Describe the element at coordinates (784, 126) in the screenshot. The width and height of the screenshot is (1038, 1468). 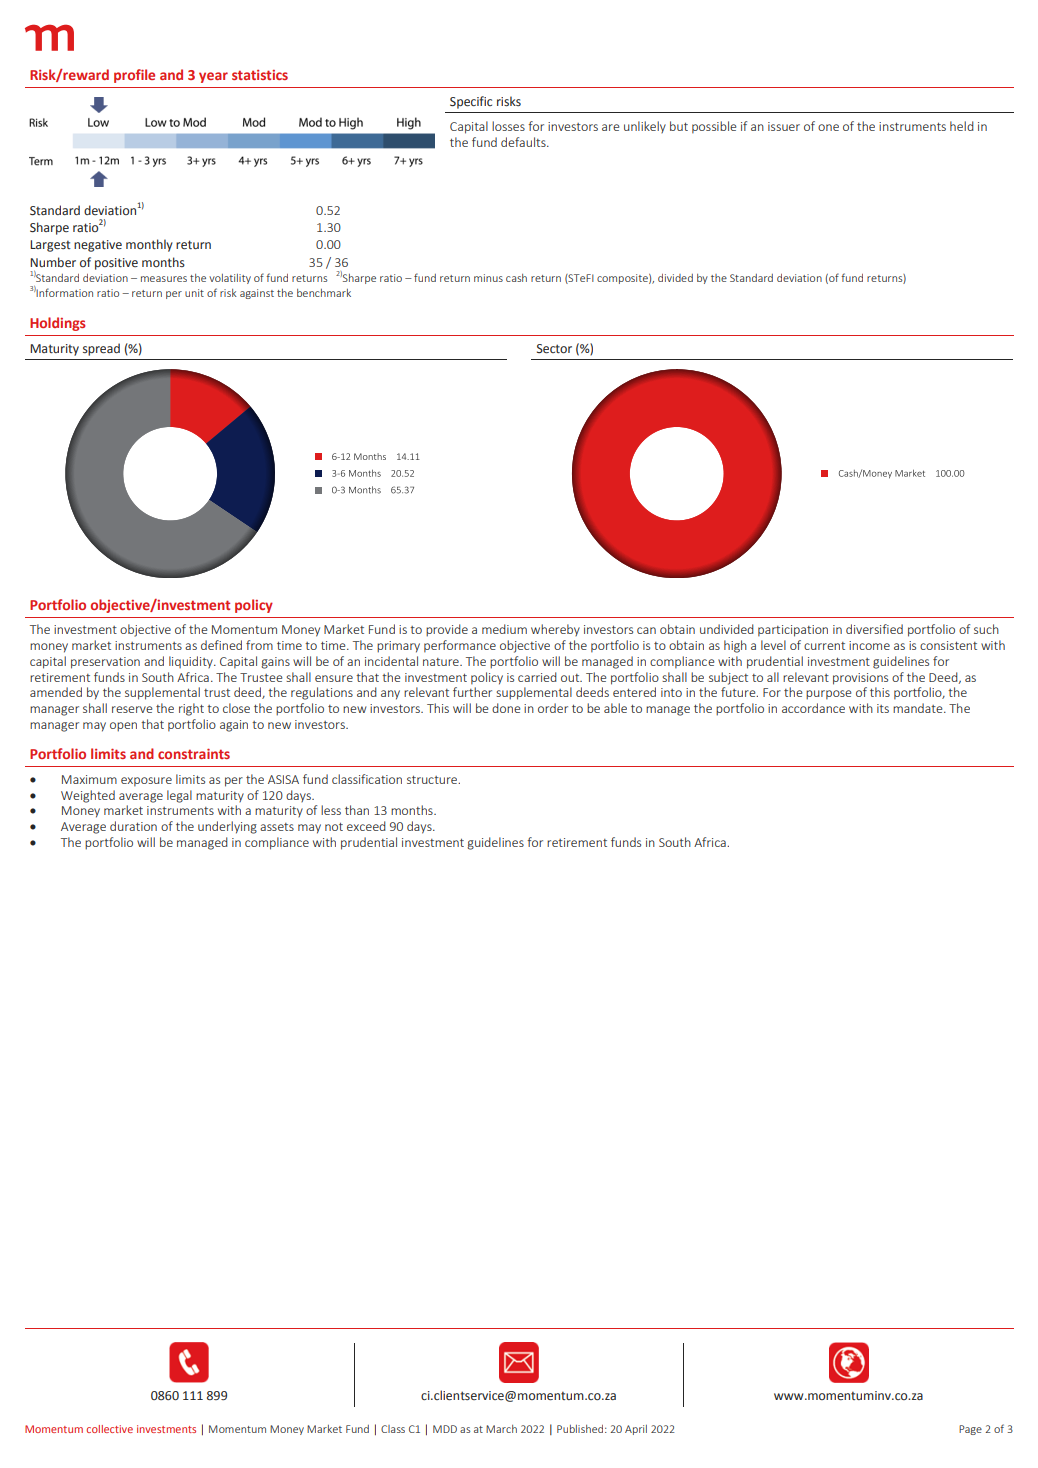
I see `issuer` at that location.
